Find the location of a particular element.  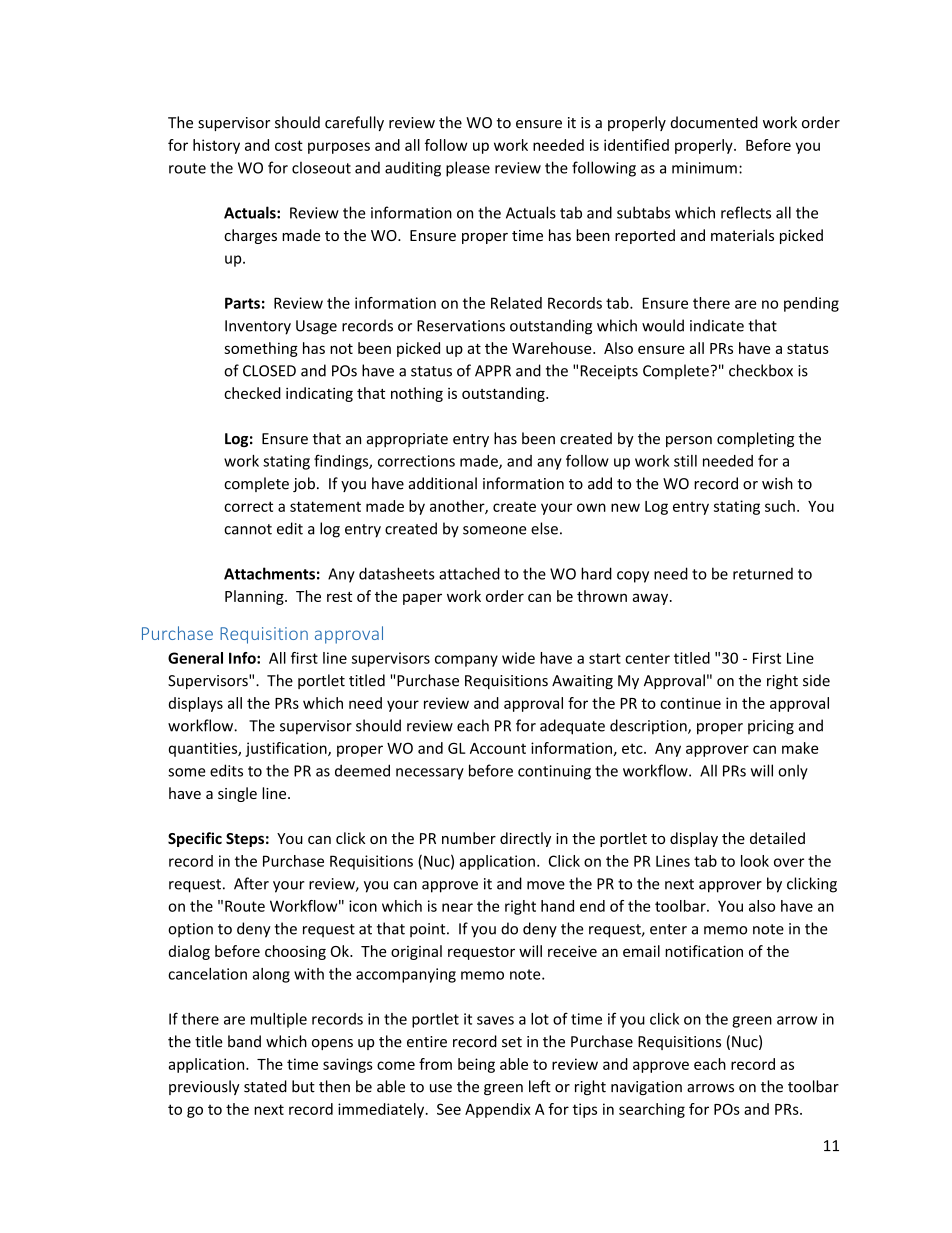

Planning is located at coordinates (255, 597).
